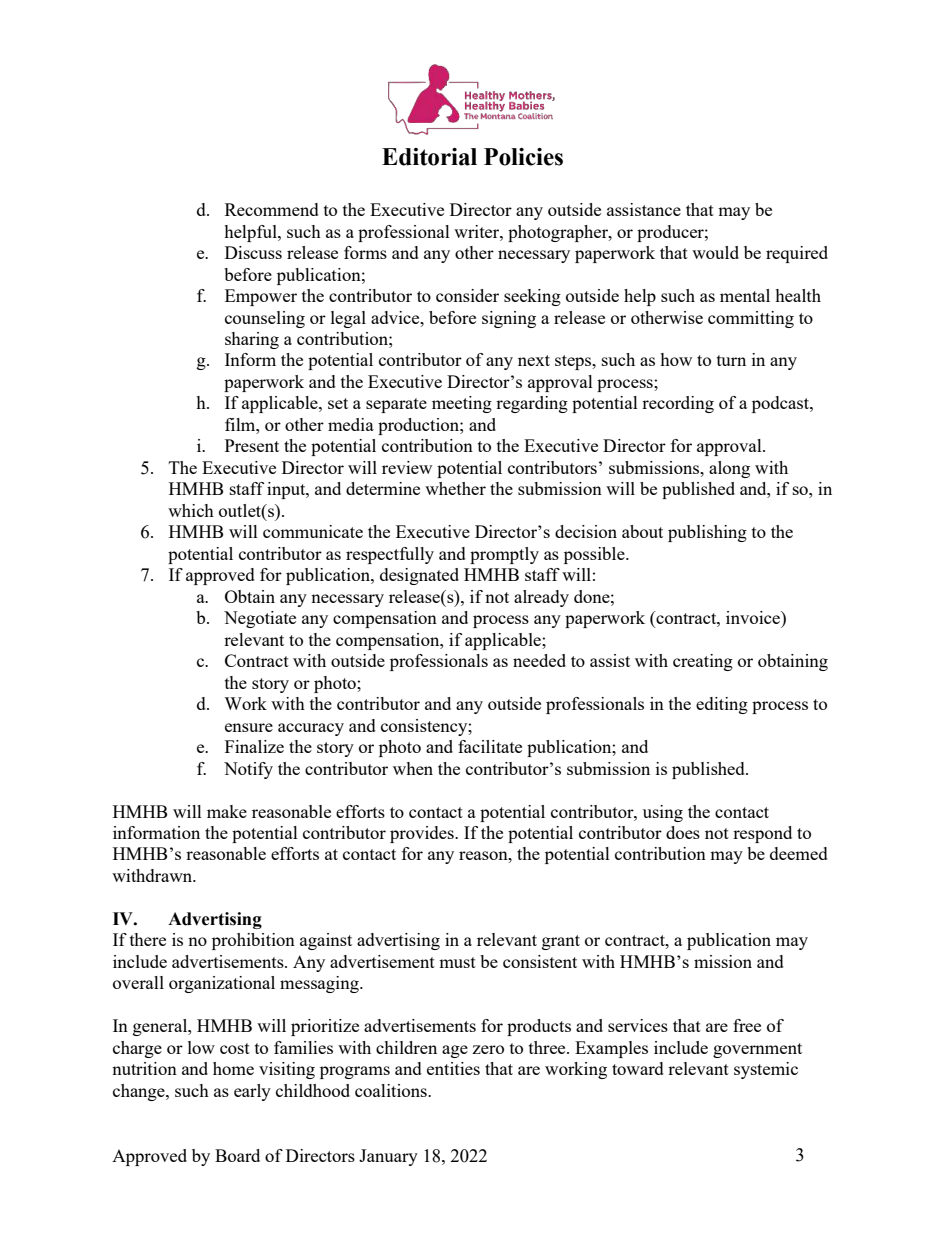 This screenshot has width=952, height=1233. What do you see at coordinates (237, 1155) in the screenshot?
I see `Board` at bounding box center [237, 1155].
